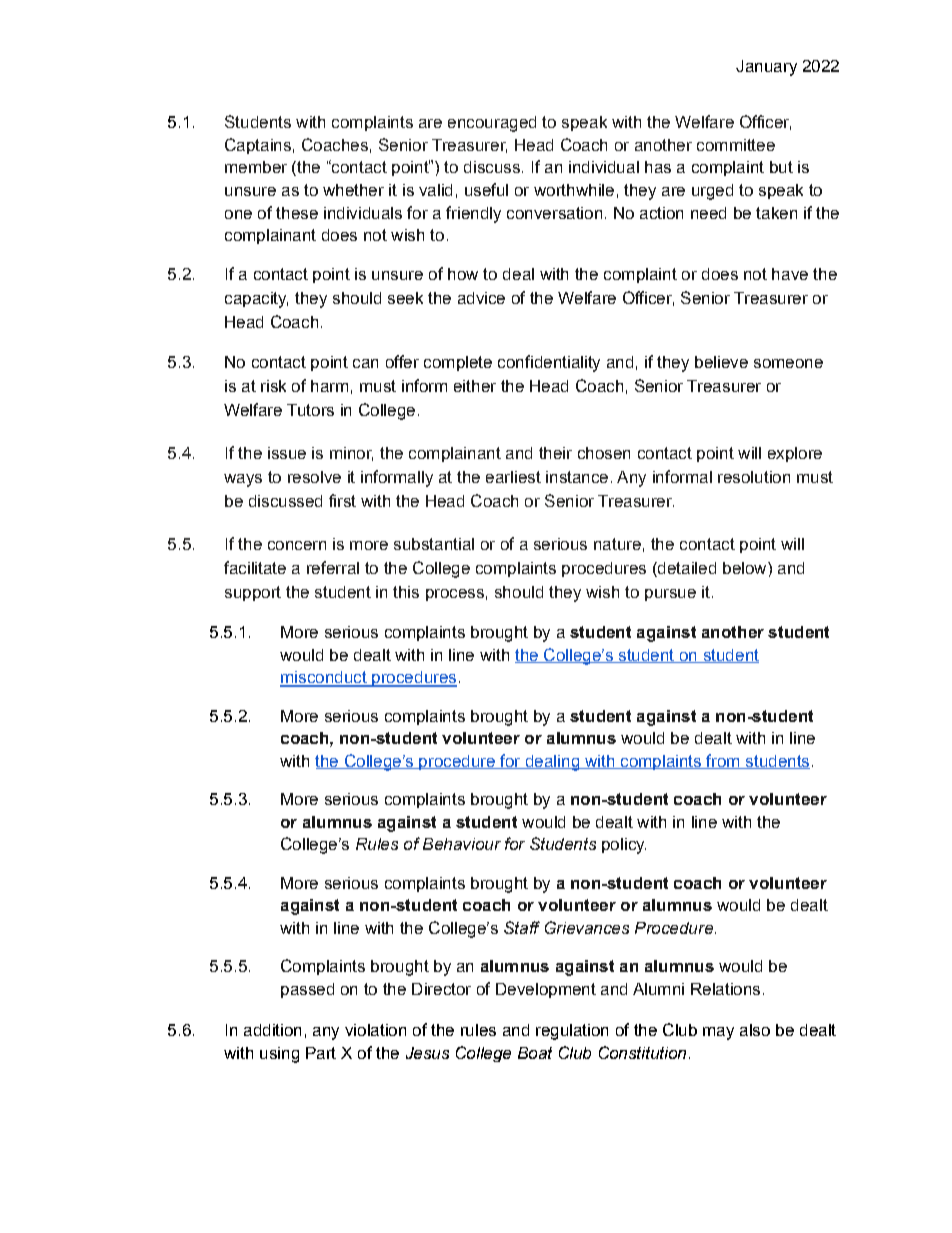  I want to click on member, so click(256, 167).
